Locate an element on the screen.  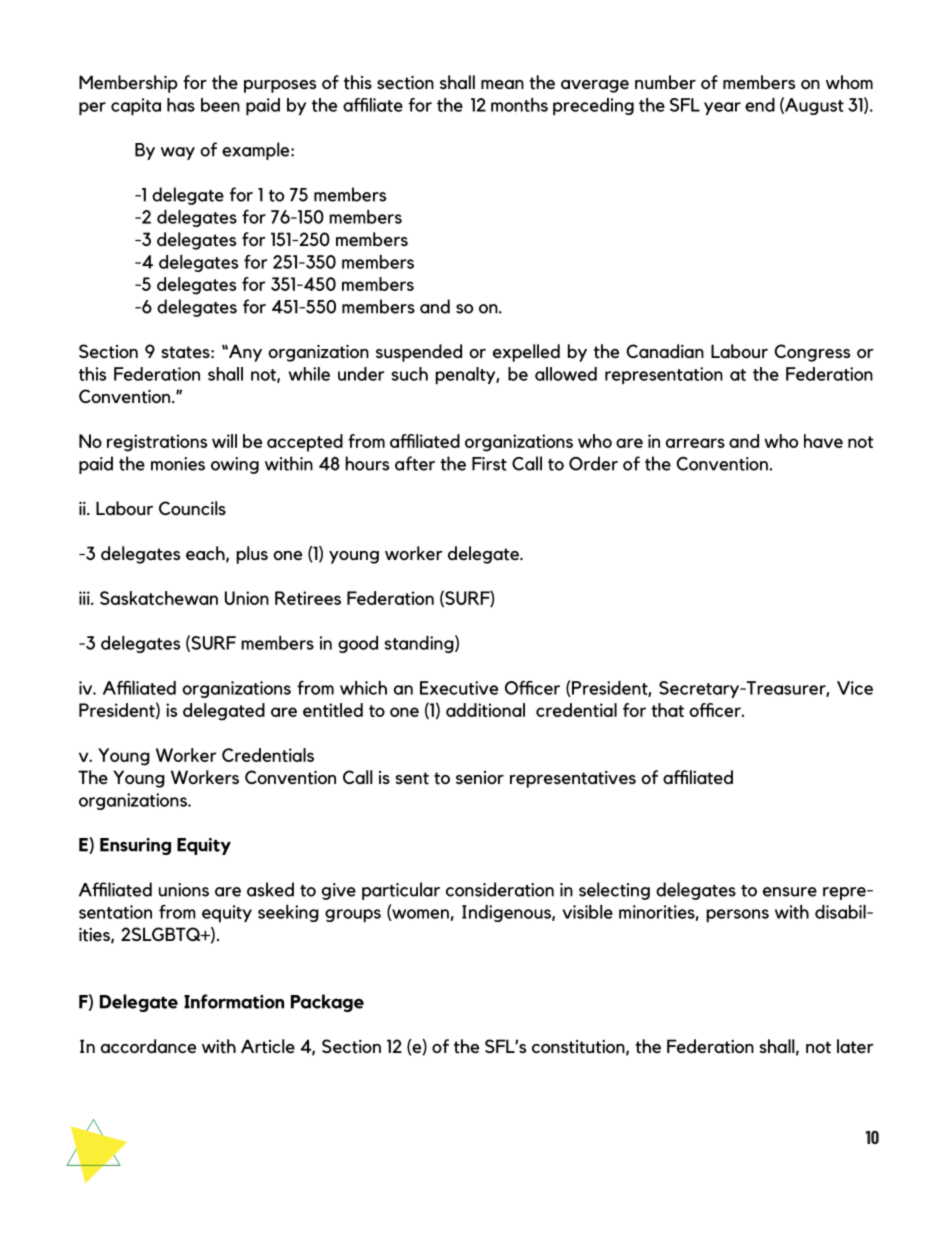
Ensuring is located at coordinates (135, 846).
